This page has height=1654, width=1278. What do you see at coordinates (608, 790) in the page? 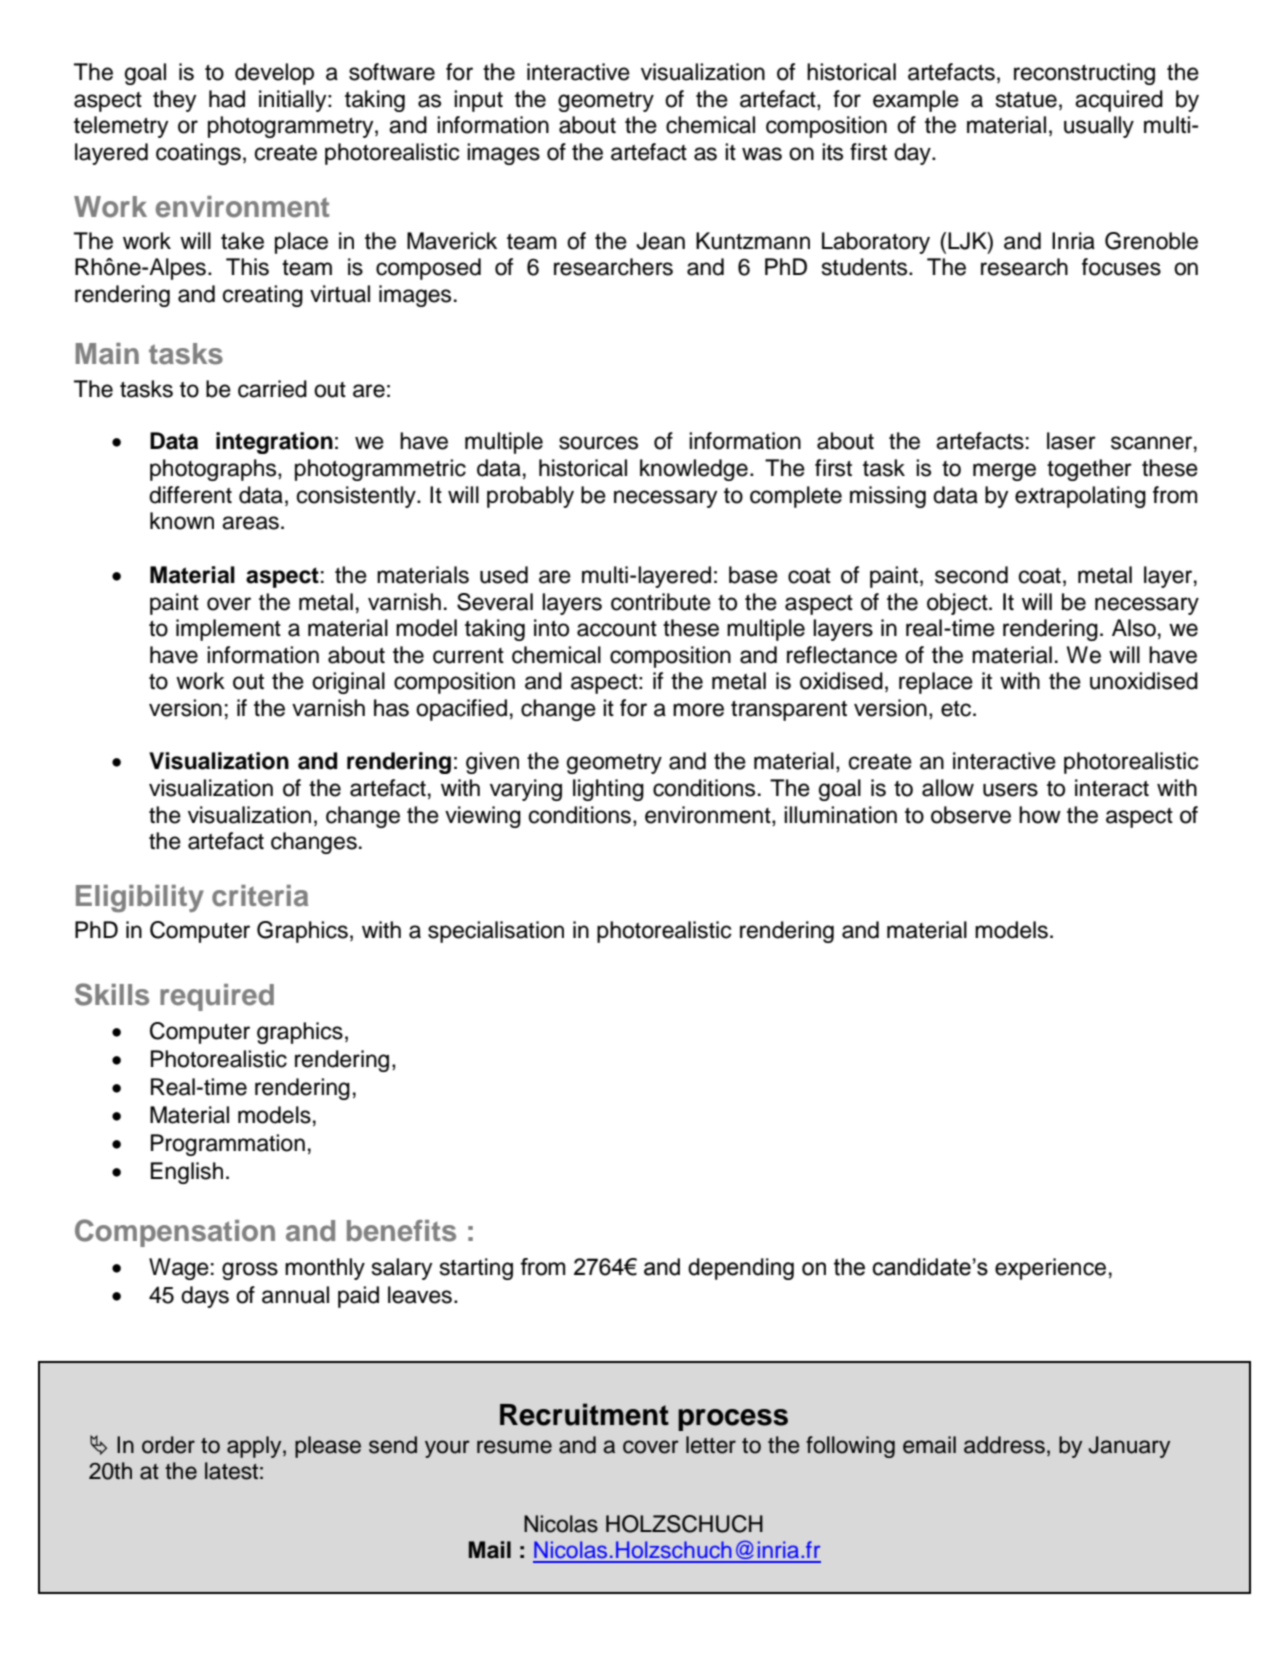
I see `lighting` at bounding box center [608, 790].
